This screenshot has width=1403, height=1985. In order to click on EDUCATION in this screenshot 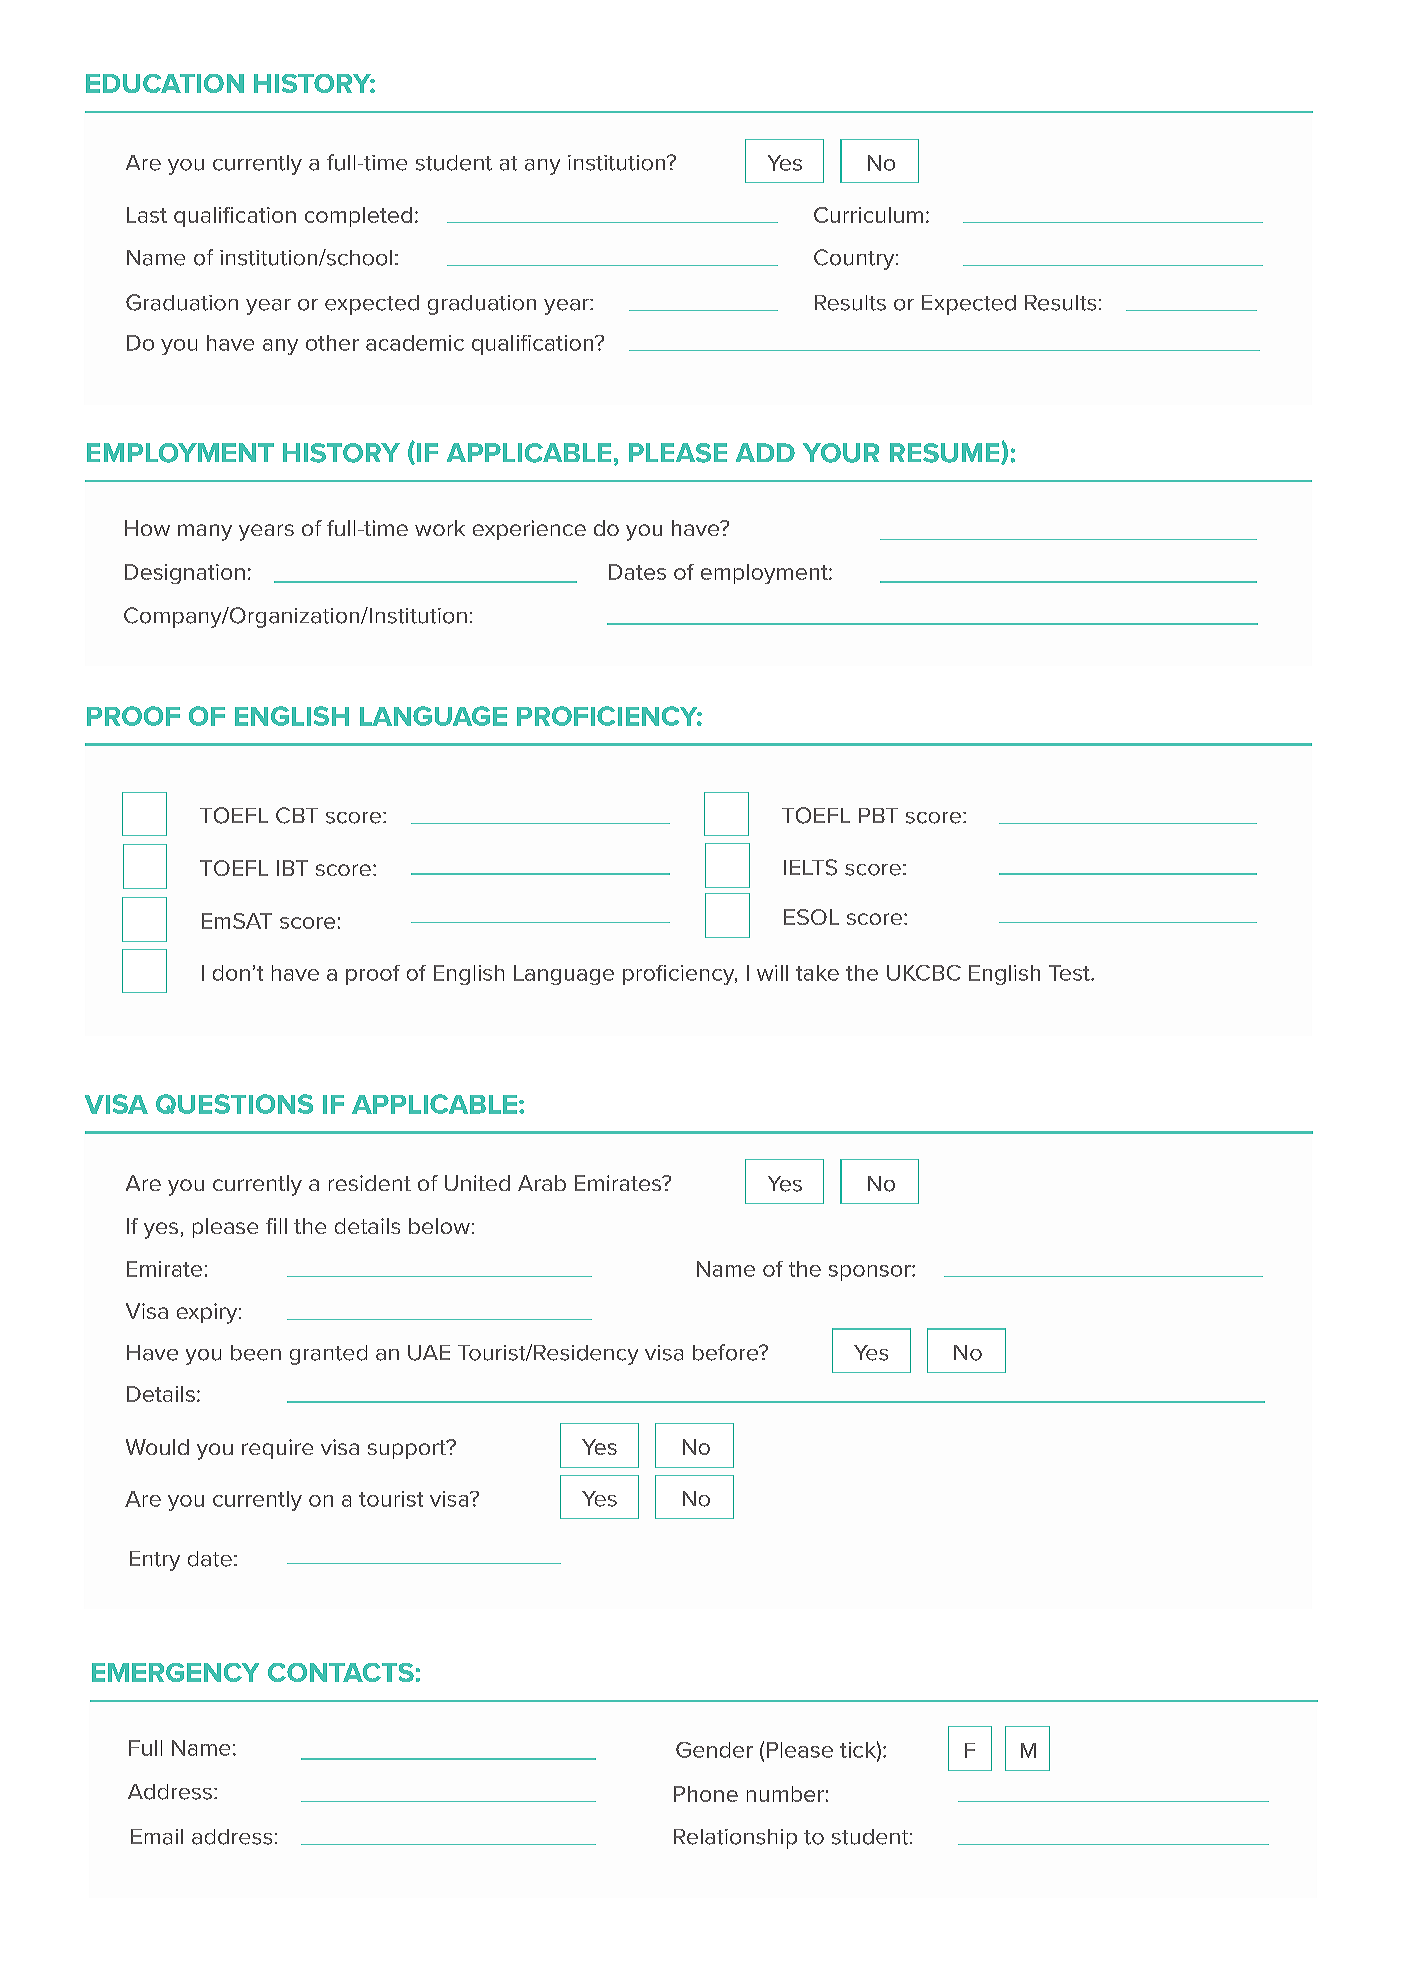, I will do `click(165, 83)`.
